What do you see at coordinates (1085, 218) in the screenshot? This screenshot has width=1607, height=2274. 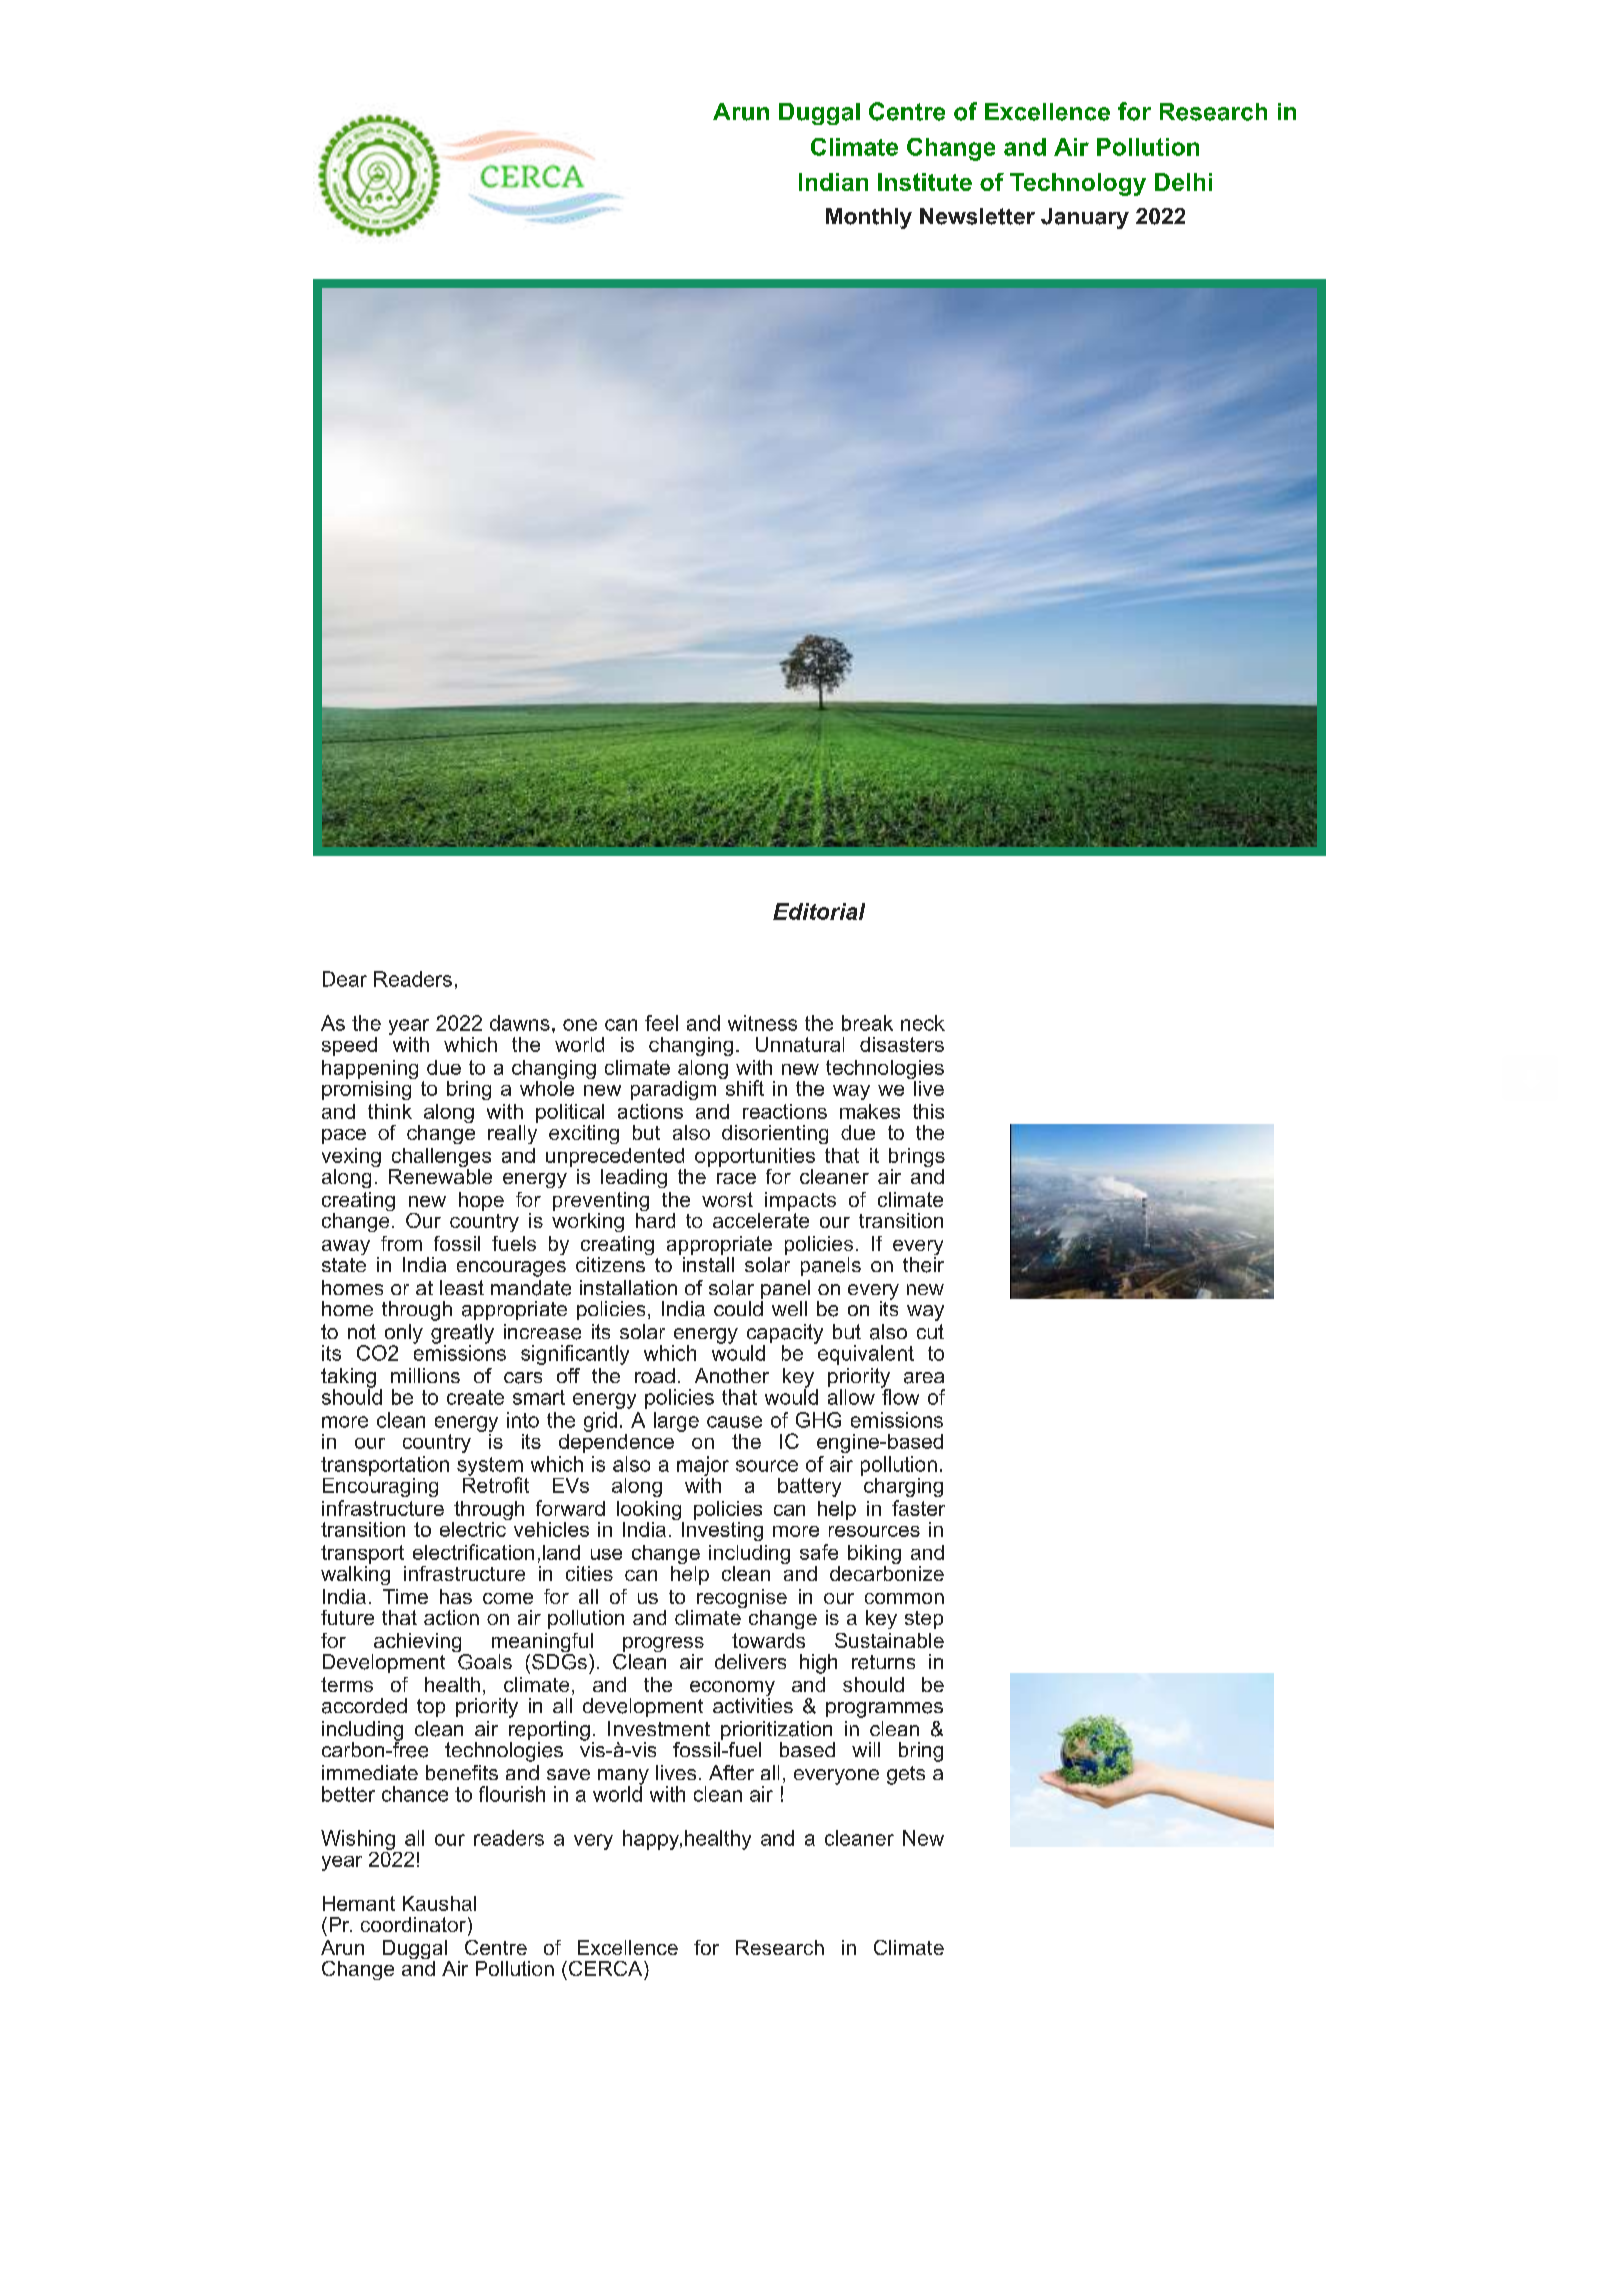 I see `January` at bounding box center [1085, 218].
